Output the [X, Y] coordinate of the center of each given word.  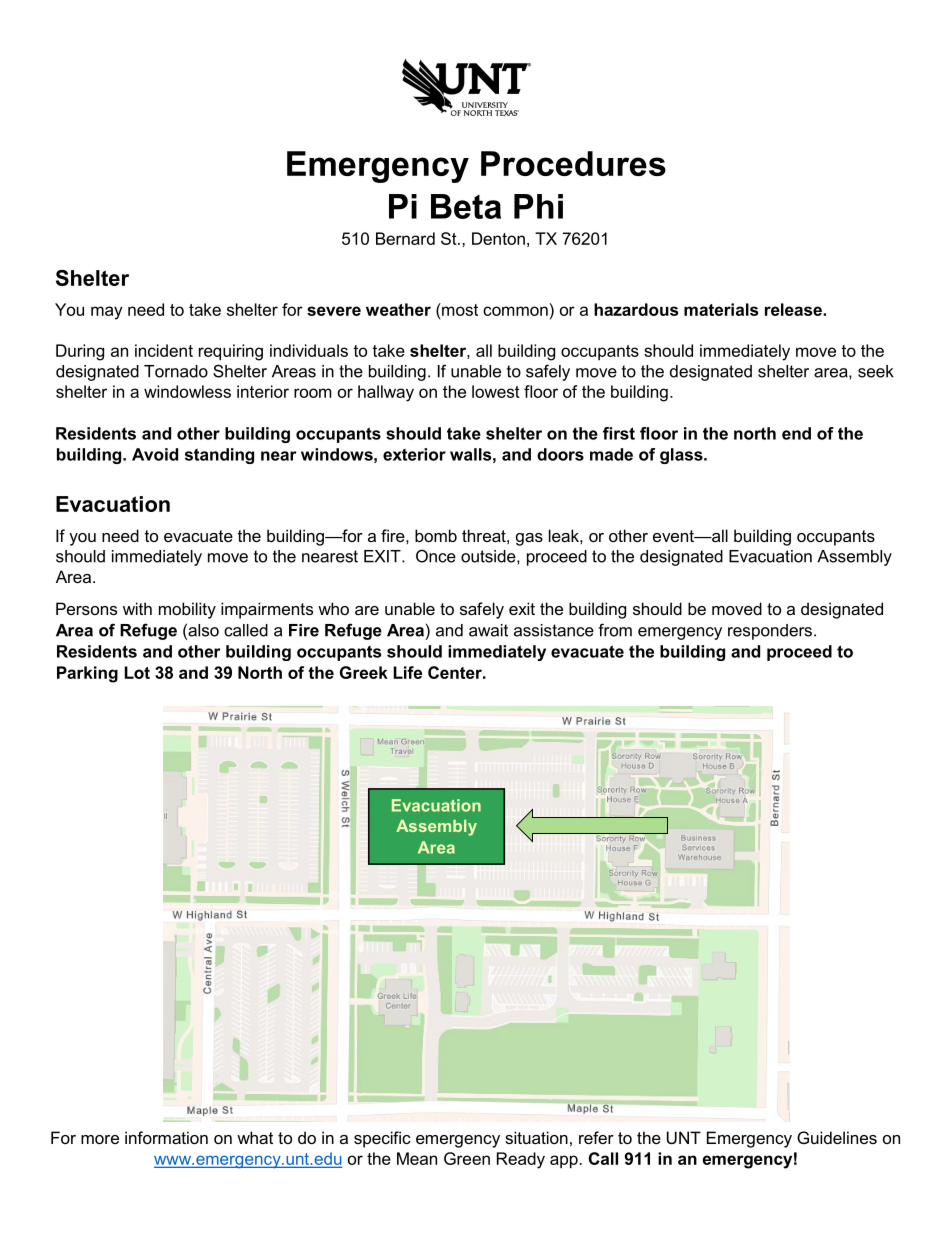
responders [770, 632]
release [794, 309]
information [166, 1137]
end [796, 433]
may [107, 313]
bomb [436, 535]
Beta [466, 206]
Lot [137, 672]
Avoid [155, 454]
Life [408, 672]
